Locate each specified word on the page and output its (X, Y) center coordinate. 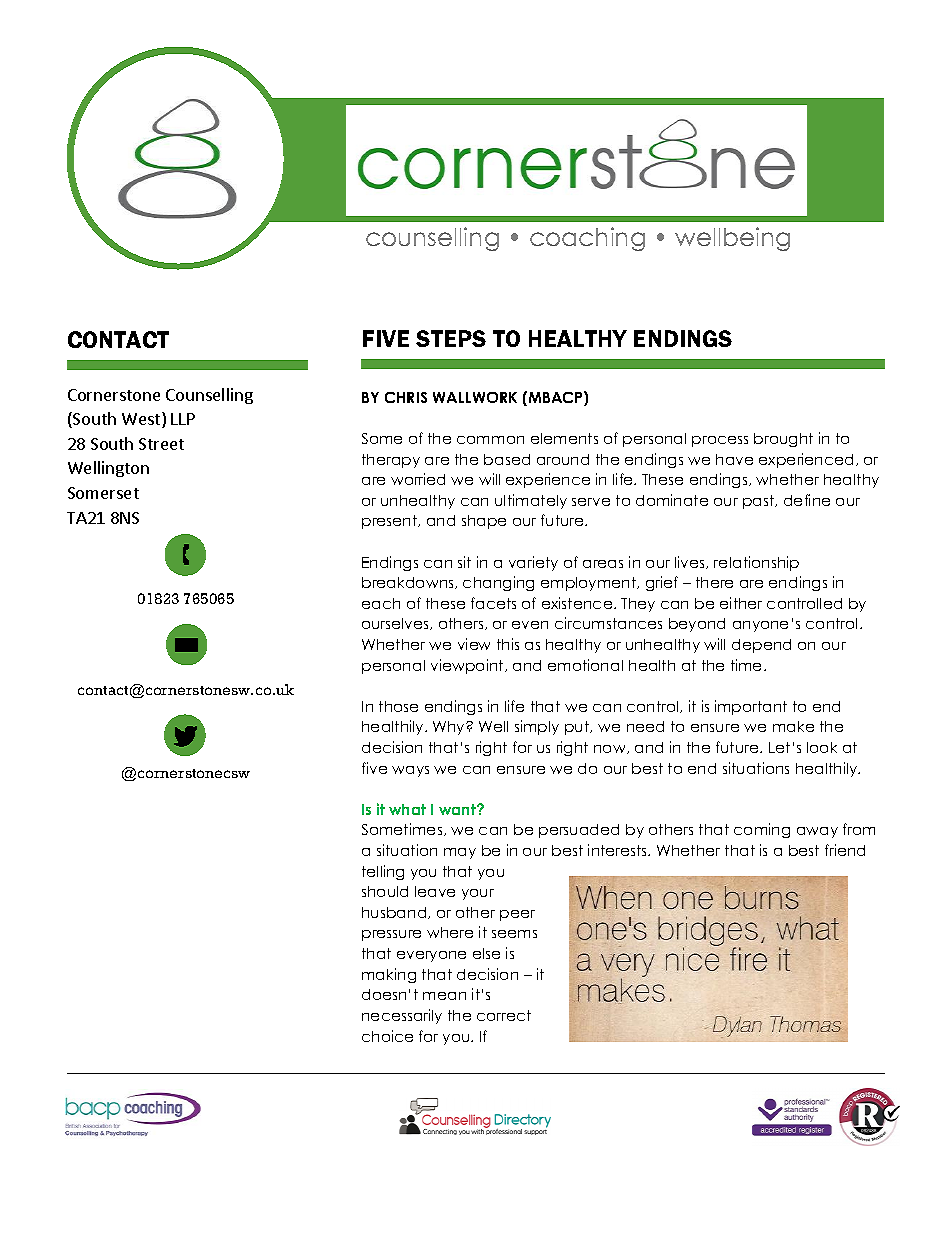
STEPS (451, 338)
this (508, 644)
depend (761, 646)
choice (387, 1036)
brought (783, 440)
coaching (587, 239)
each (381, 603)
